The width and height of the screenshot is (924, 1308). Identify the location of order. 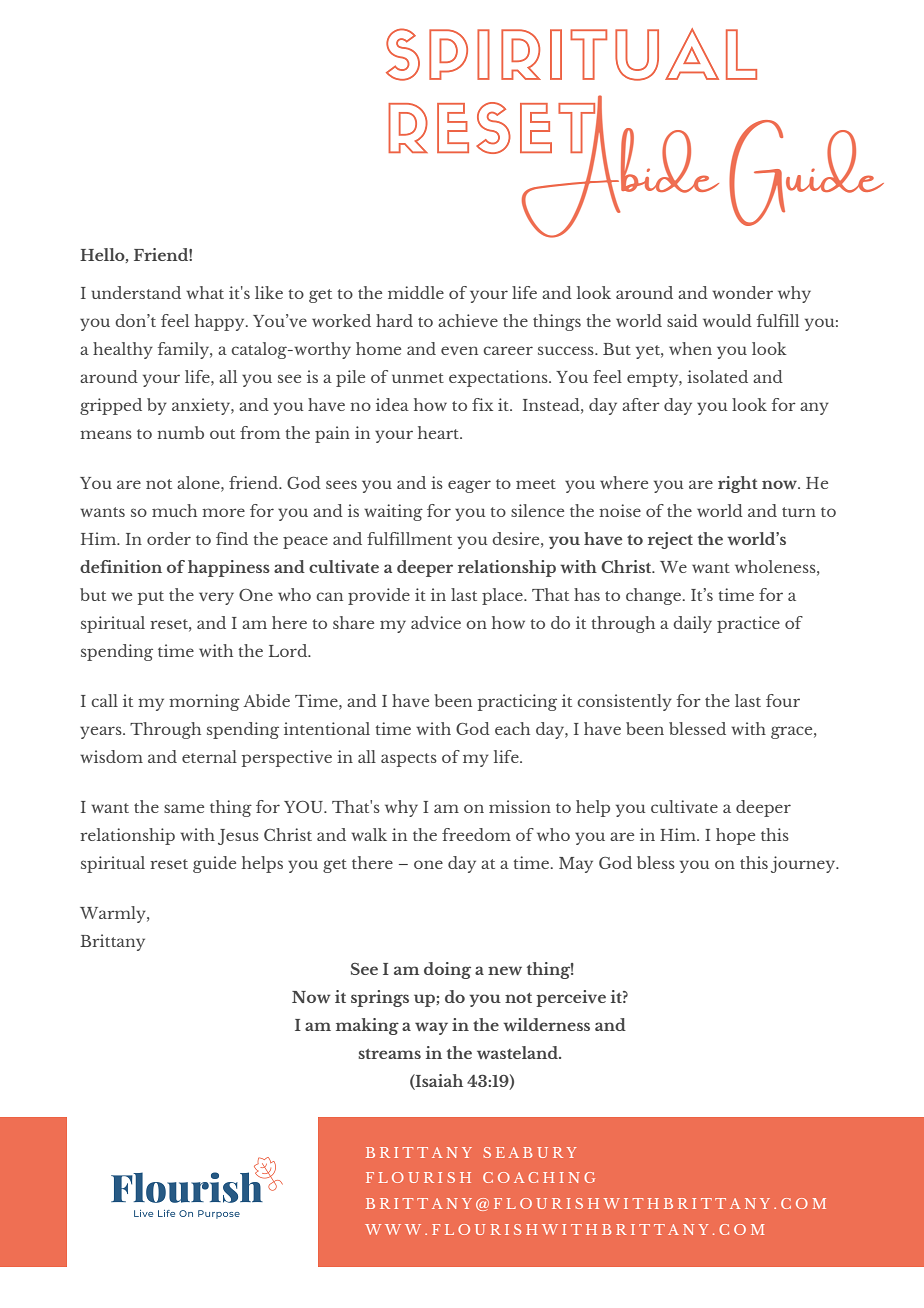
(169, 538).
